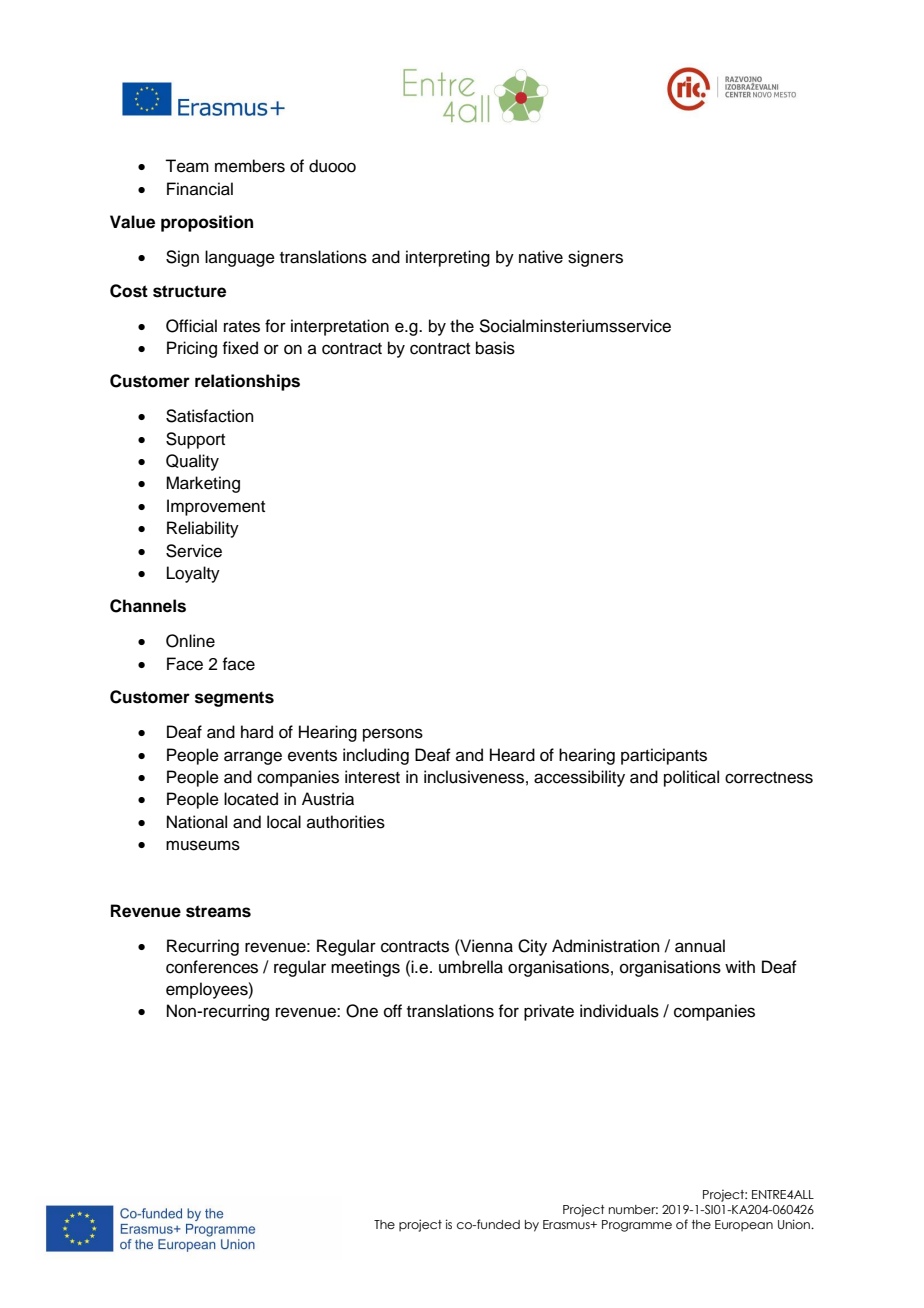  Describe the element at coordinates (448, 258) in the screenshot. I see `interpreting` at that location.
